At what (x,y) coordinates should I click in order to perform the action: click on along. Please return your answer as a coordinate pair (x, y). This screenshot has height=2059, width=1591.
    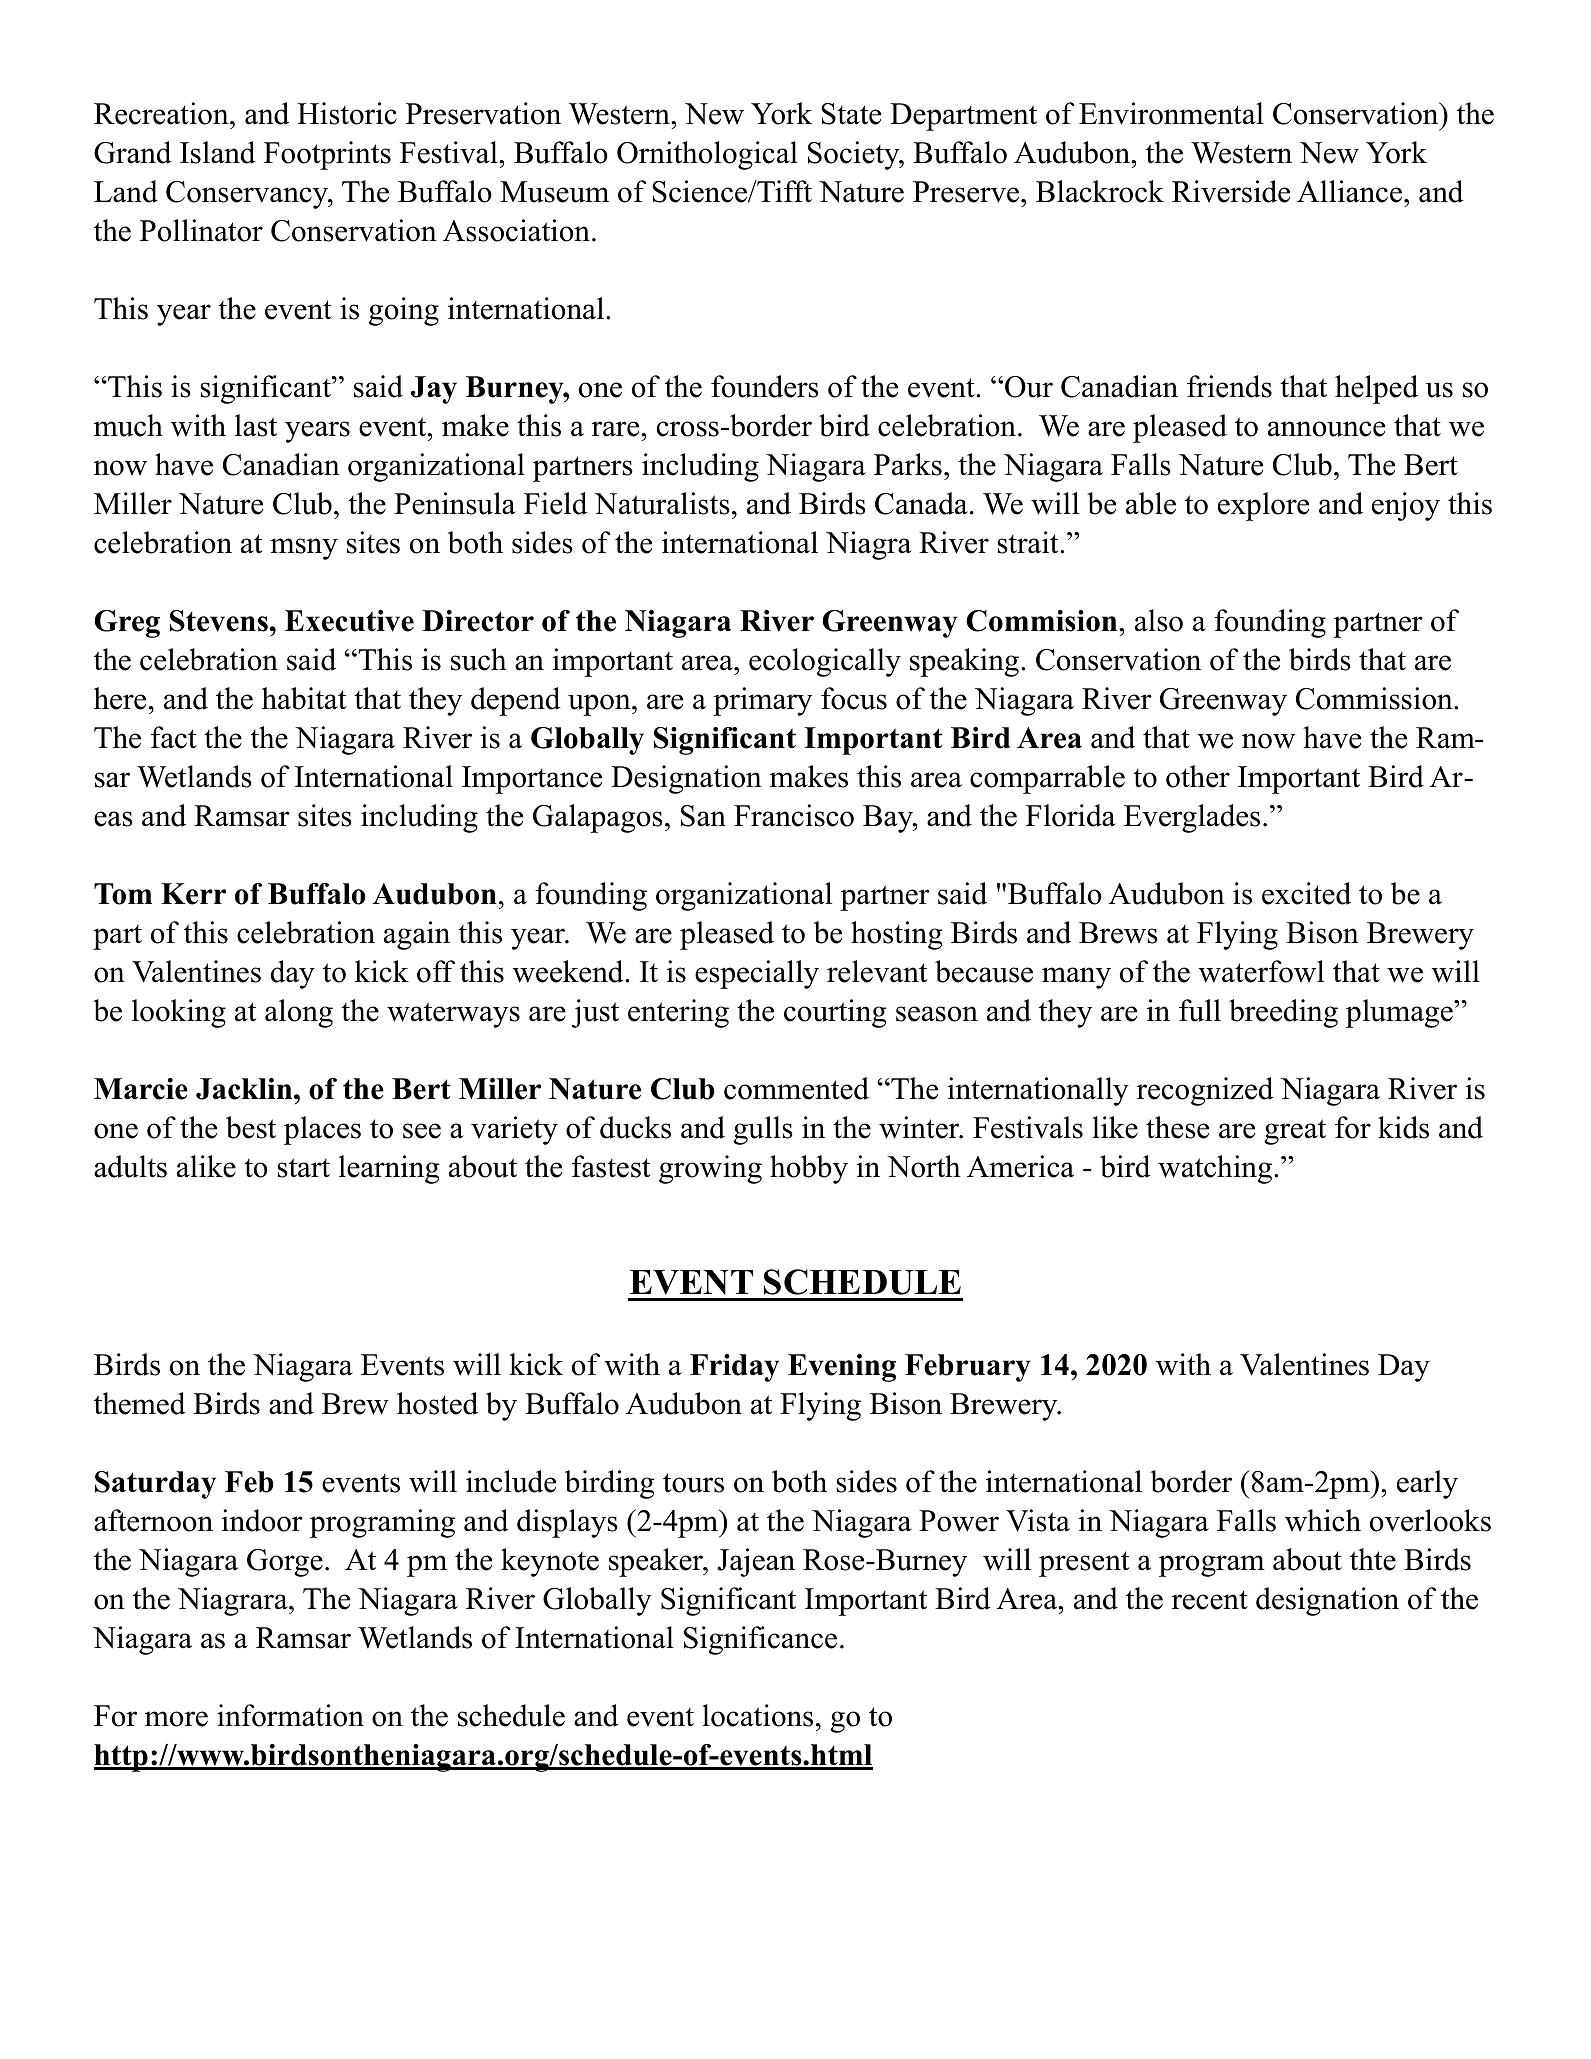
    Looking at the image, I should click on (299, 1013).
